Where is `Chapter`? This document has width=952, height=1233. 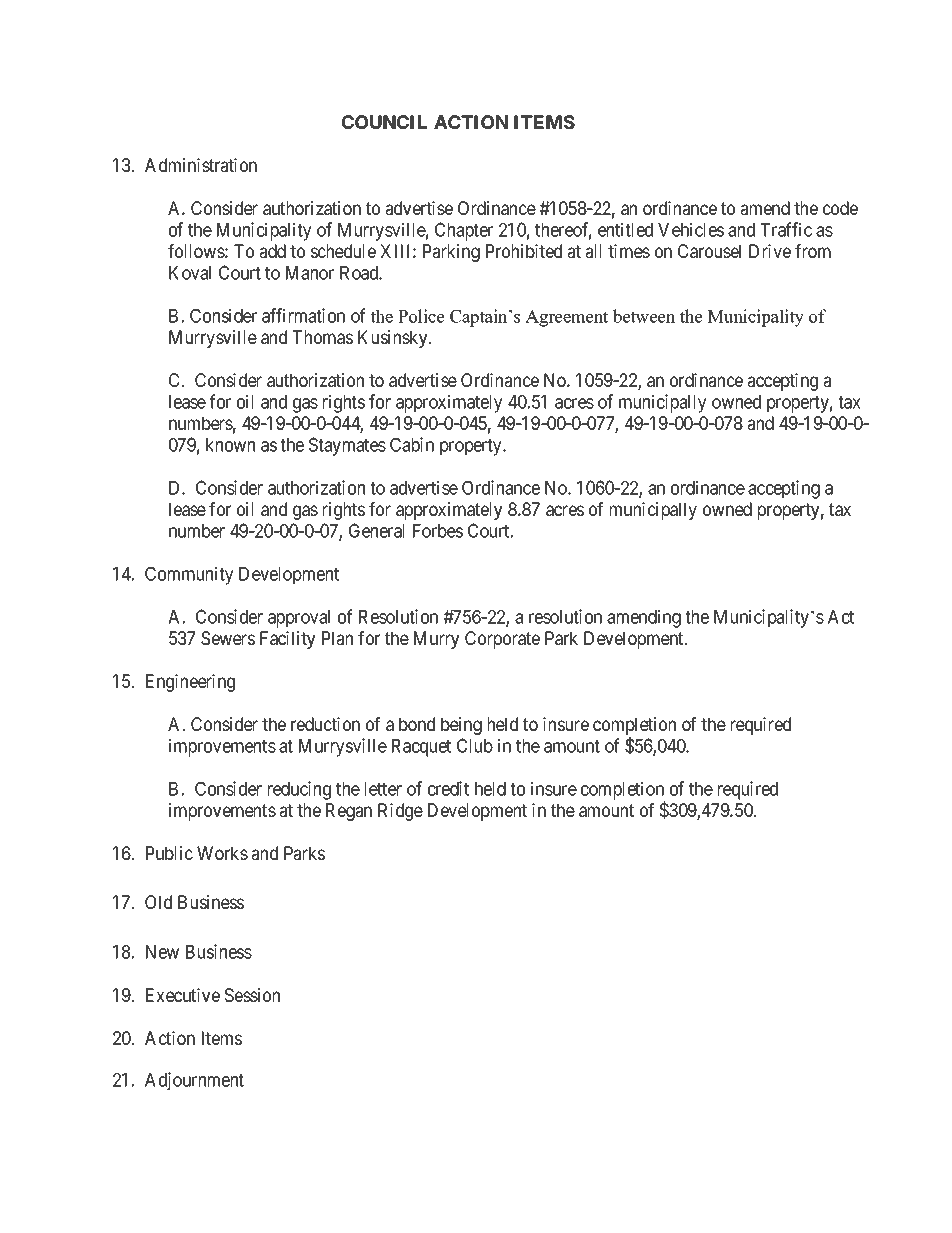
Chapter is located at coordinates (464, 231).
